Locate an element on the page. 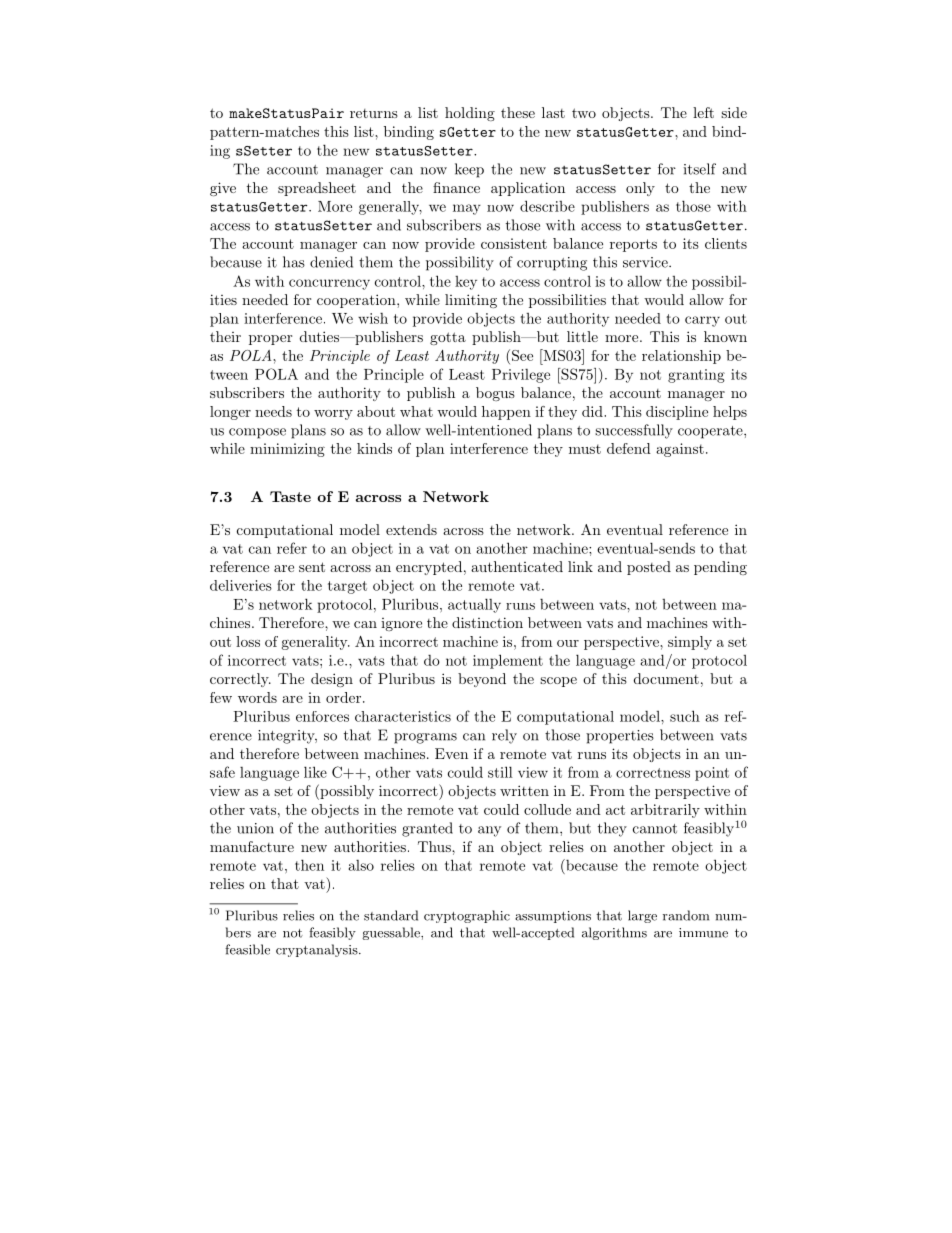 The height and width of the page is (1233, 952). left is located at coordinates (703, 112).
